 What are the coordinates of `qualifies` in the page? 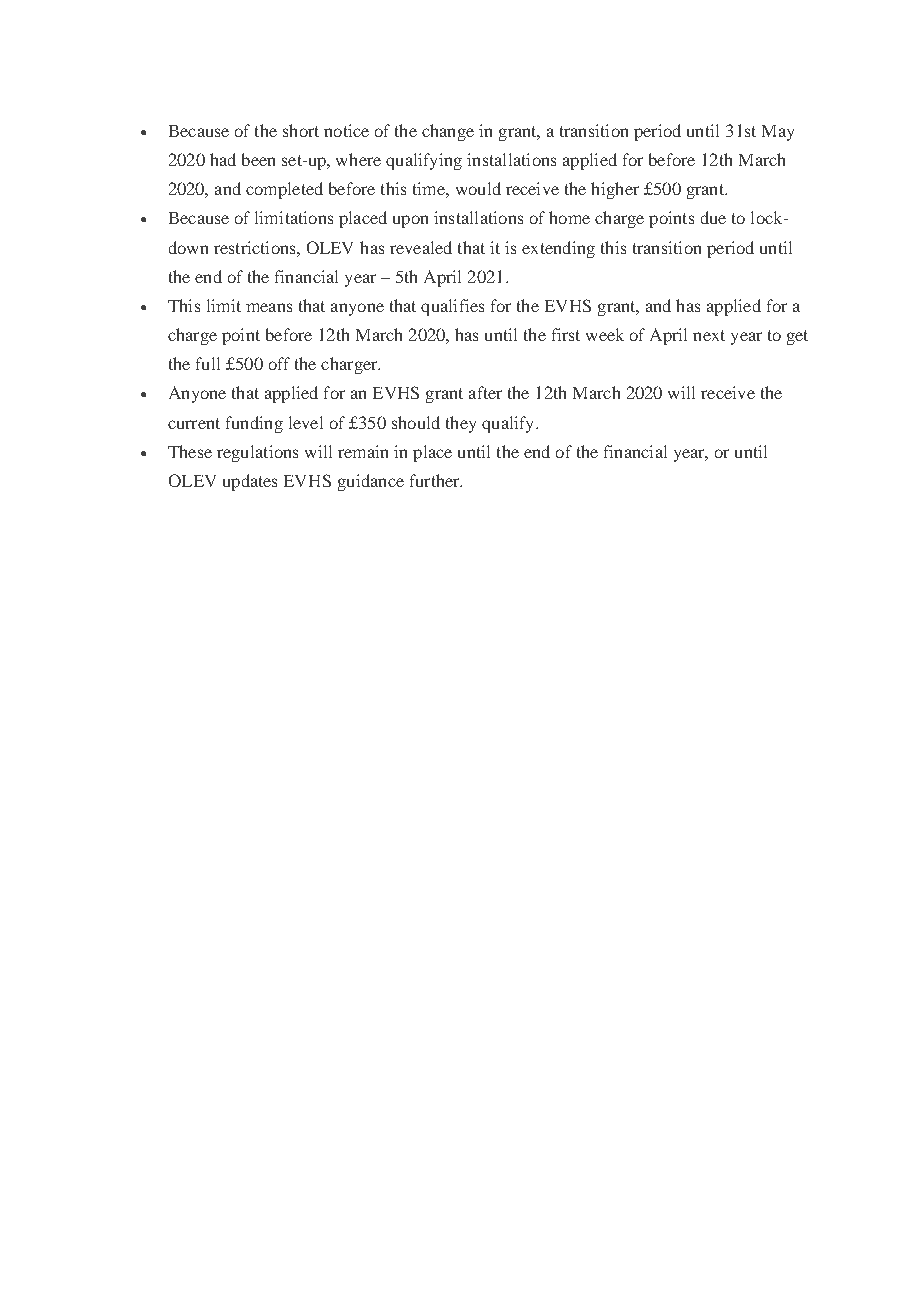 It's located at (452, 307).
